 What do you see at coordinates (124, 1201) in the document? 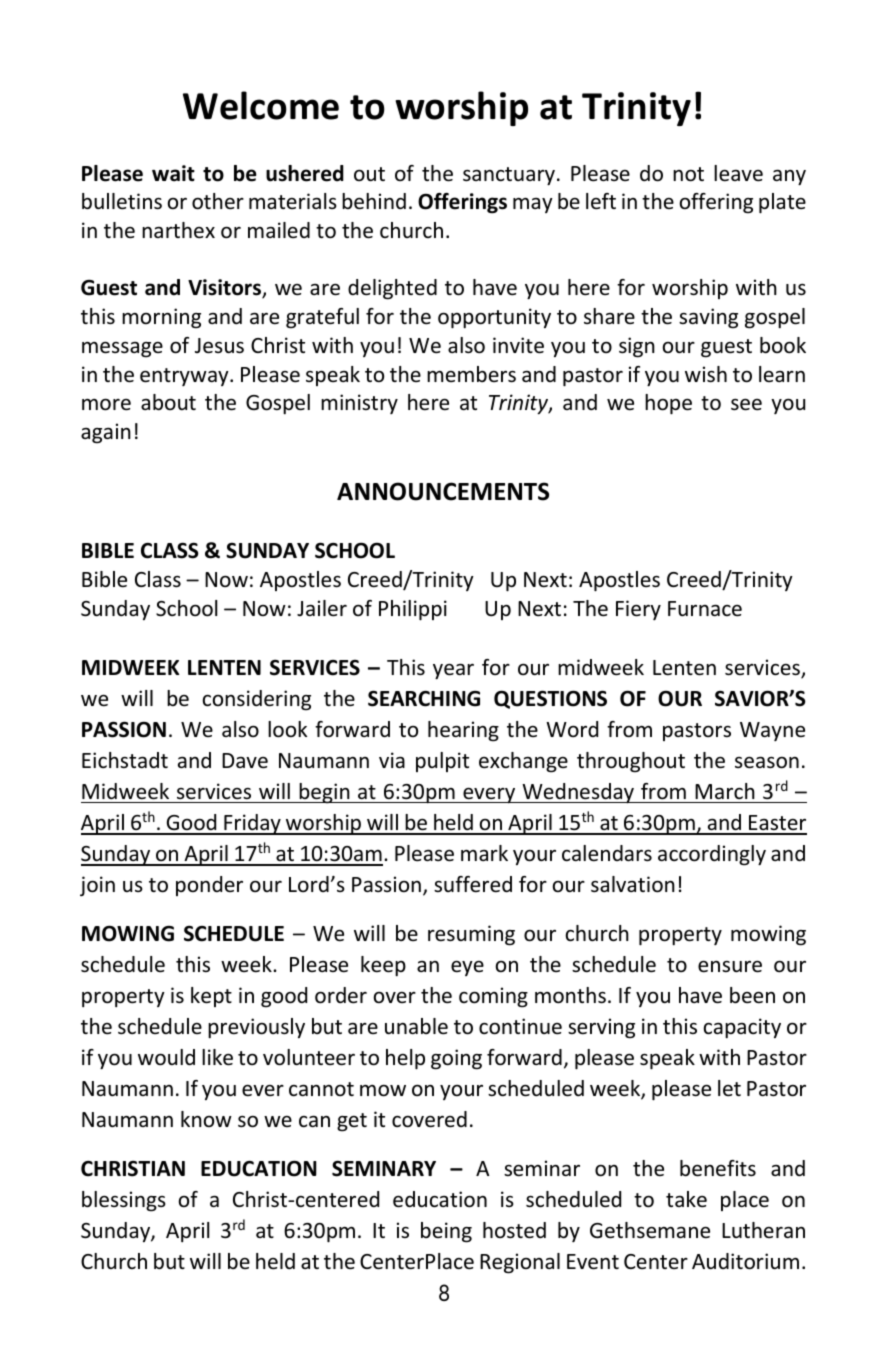
I see `blessings` at bounding box center [124, 1201].
